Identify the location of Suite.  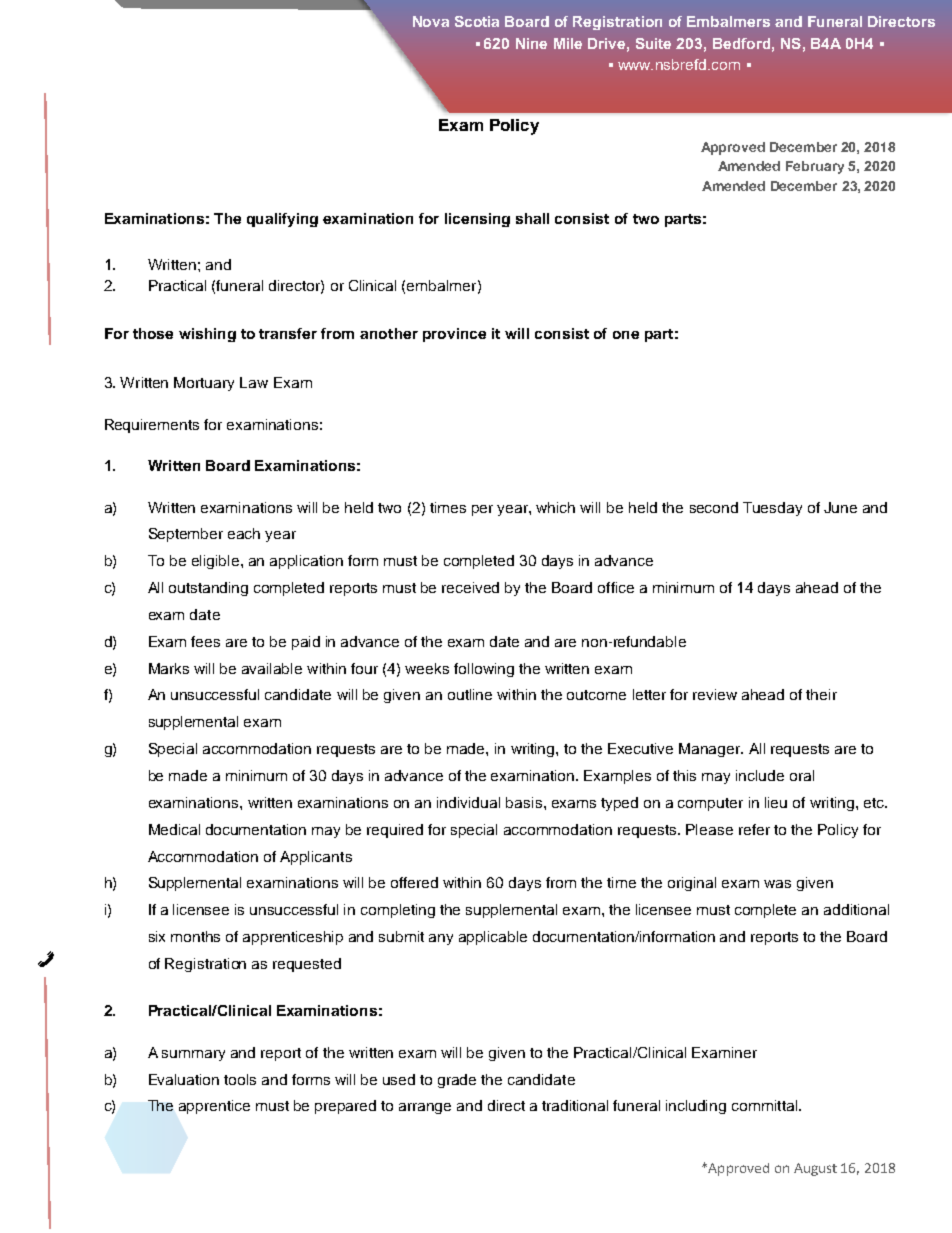
(653, 43).
